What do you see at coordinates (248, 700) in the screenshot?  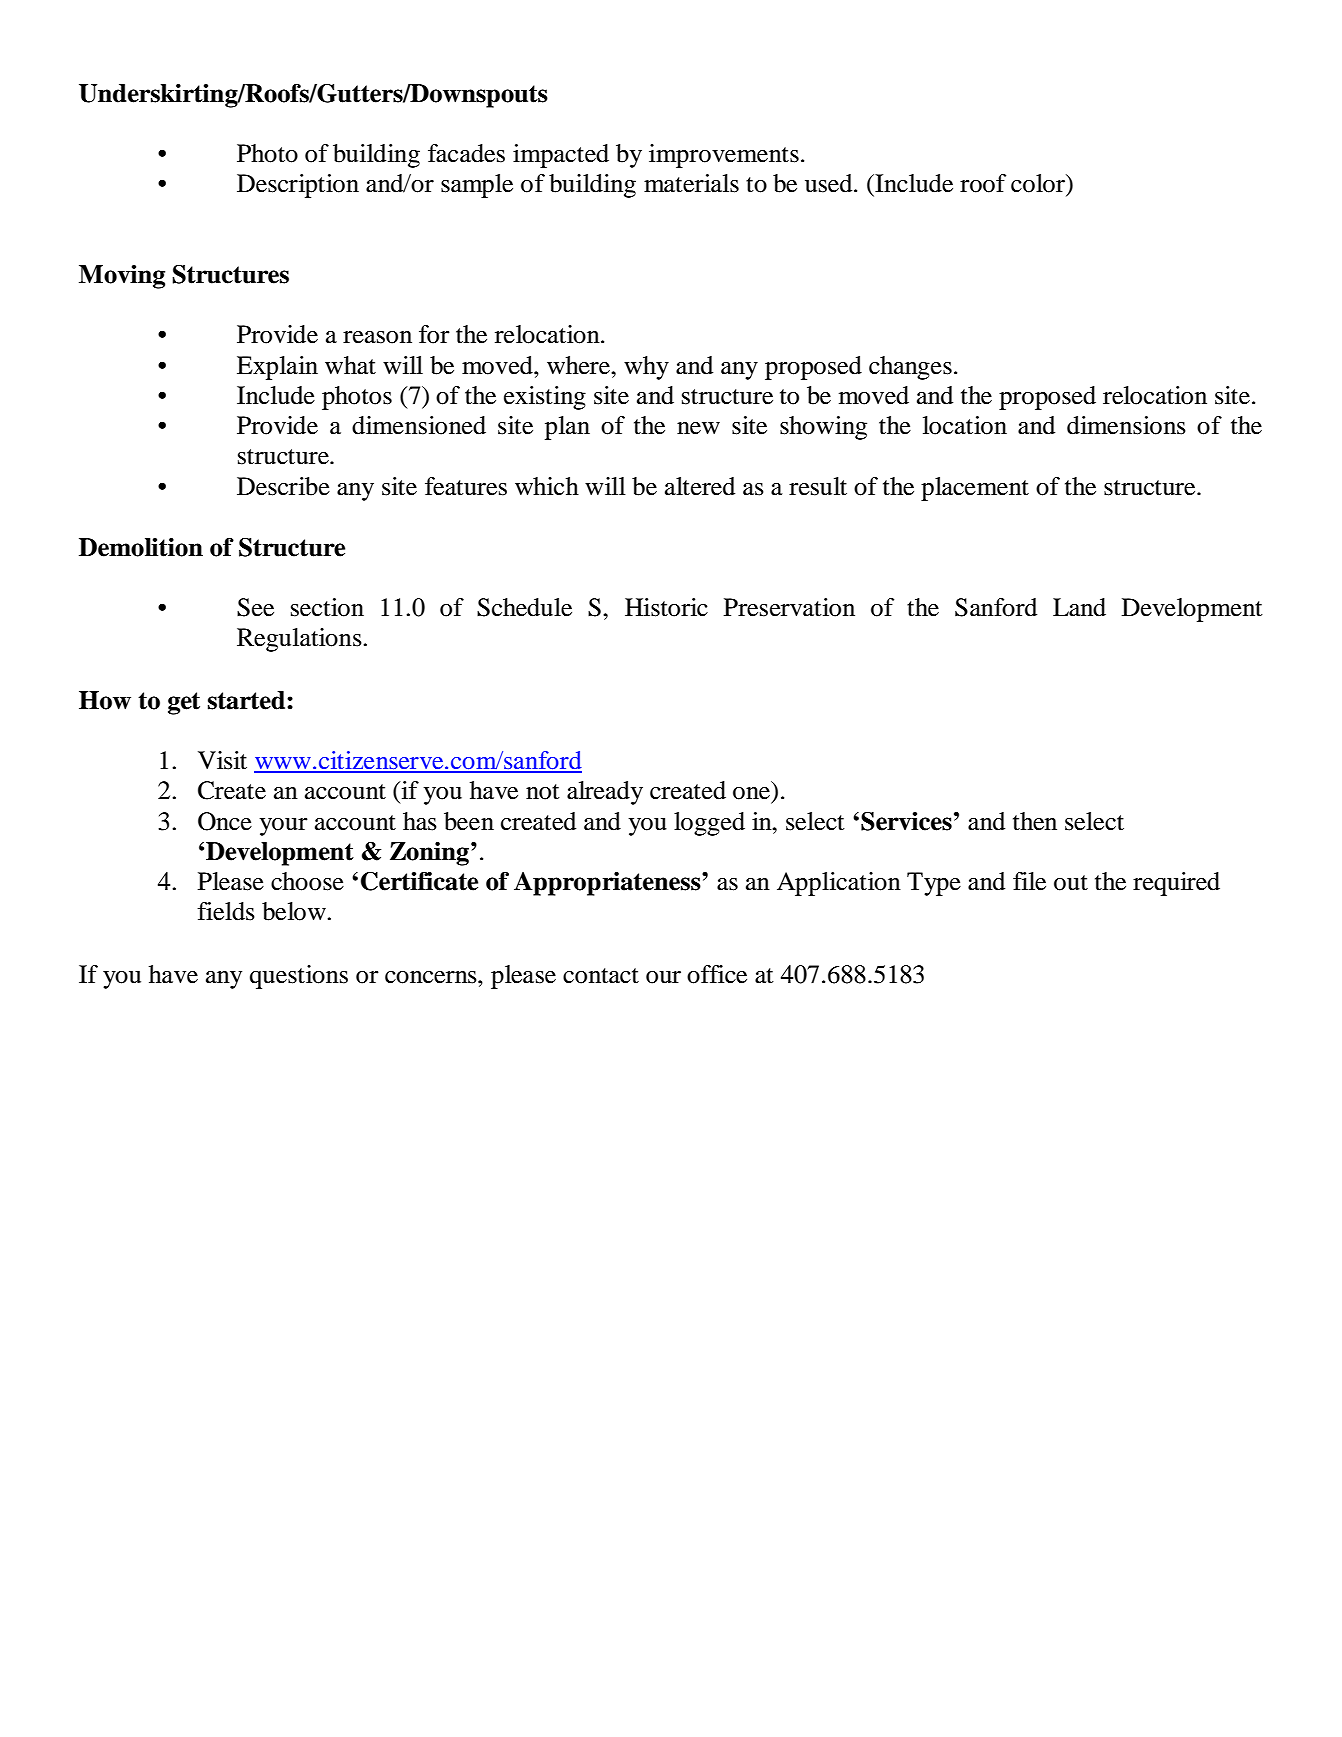 I see `started` at bounding box center [248, 700].
